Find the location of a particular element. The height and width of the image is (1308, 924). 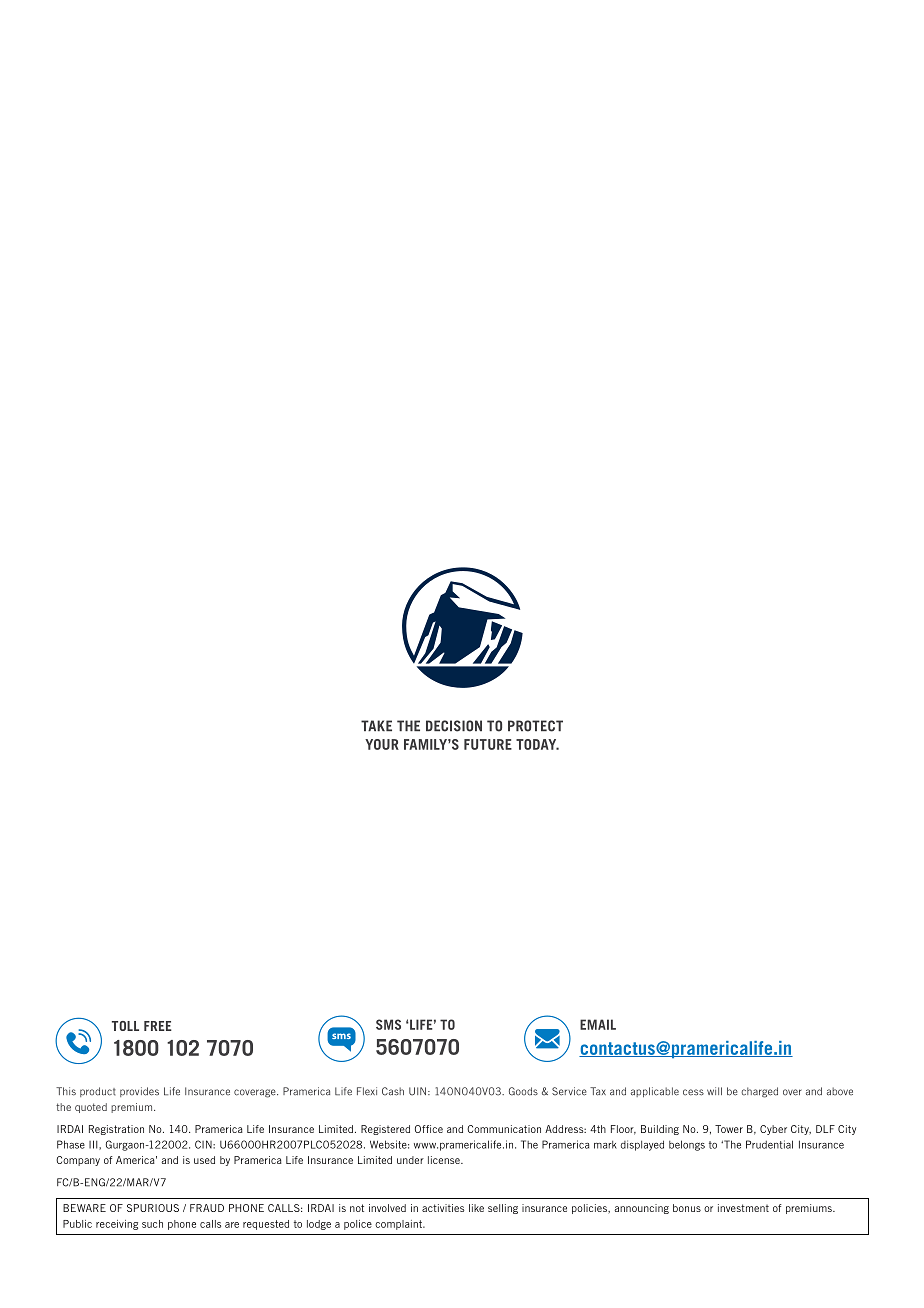

TODAY is located at coordinates (537, 744).
